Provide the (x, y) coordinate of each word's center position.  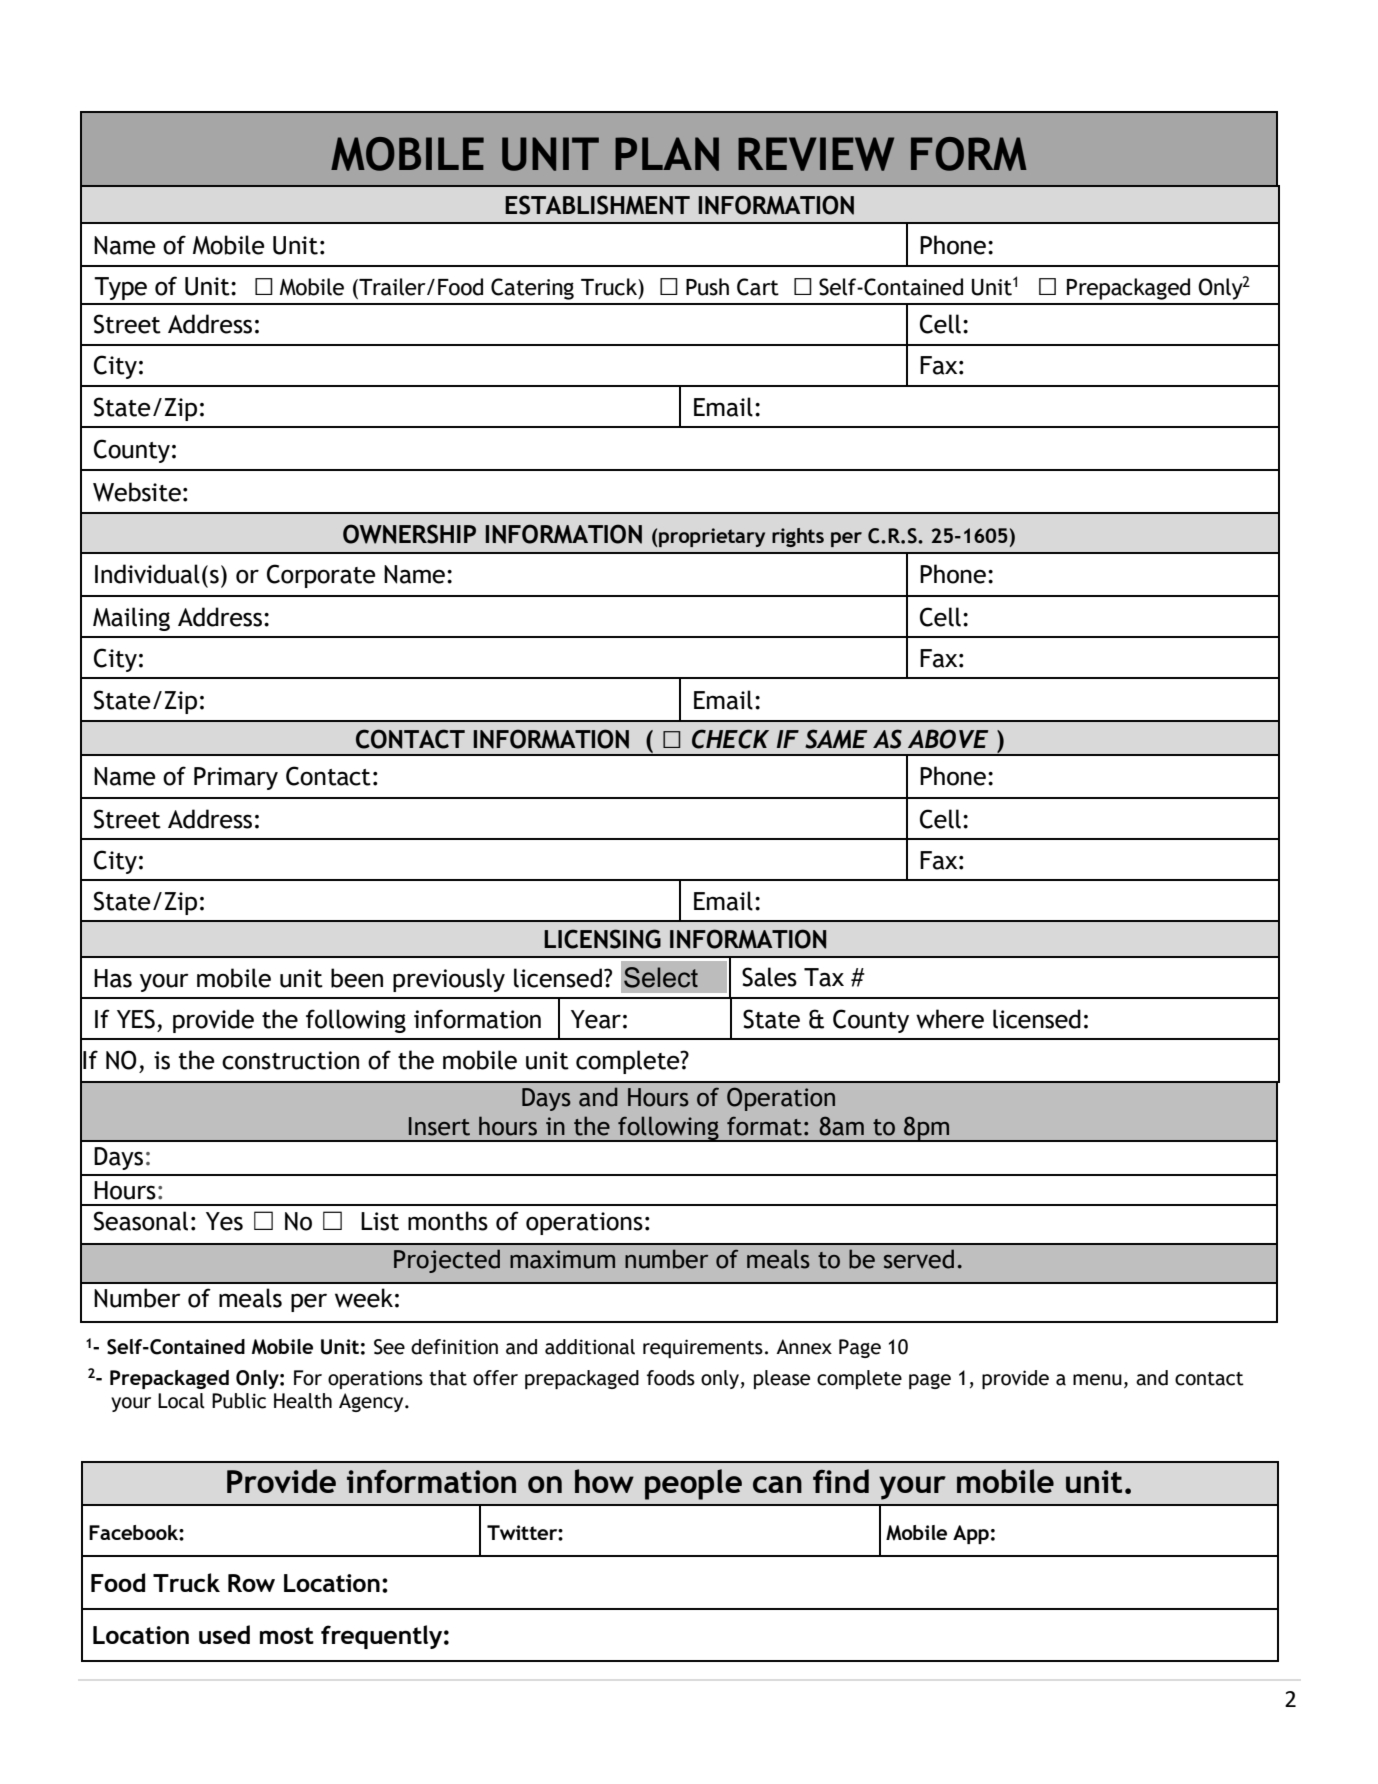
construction (290, 1060)
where (950, 1019)
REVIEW (816, 154)
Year (596, 1019)
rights (798, 537)
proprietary (712, 537)
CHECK (730, 739)
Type (120, 288)
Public (239, 1401)
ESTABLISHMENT (597, 205)
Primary (236, 778)
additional (590, 1347)
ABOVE (948, 739)
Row (251, 1583)
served (919, 1259)
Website (137, 492)
